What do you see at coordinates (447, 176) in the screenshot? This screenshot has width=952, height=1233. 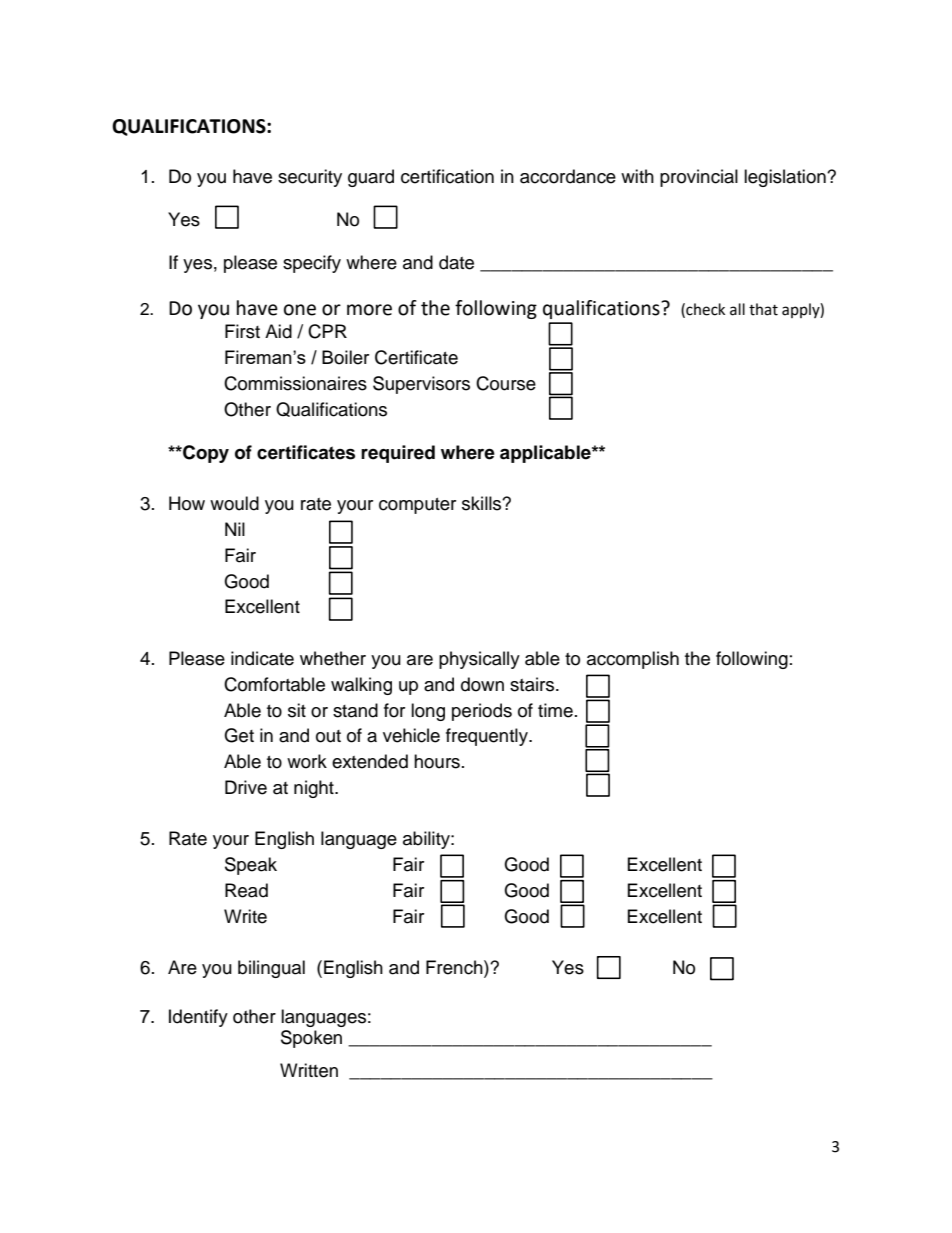 I see `certification` at bounding box center [447, 176].
